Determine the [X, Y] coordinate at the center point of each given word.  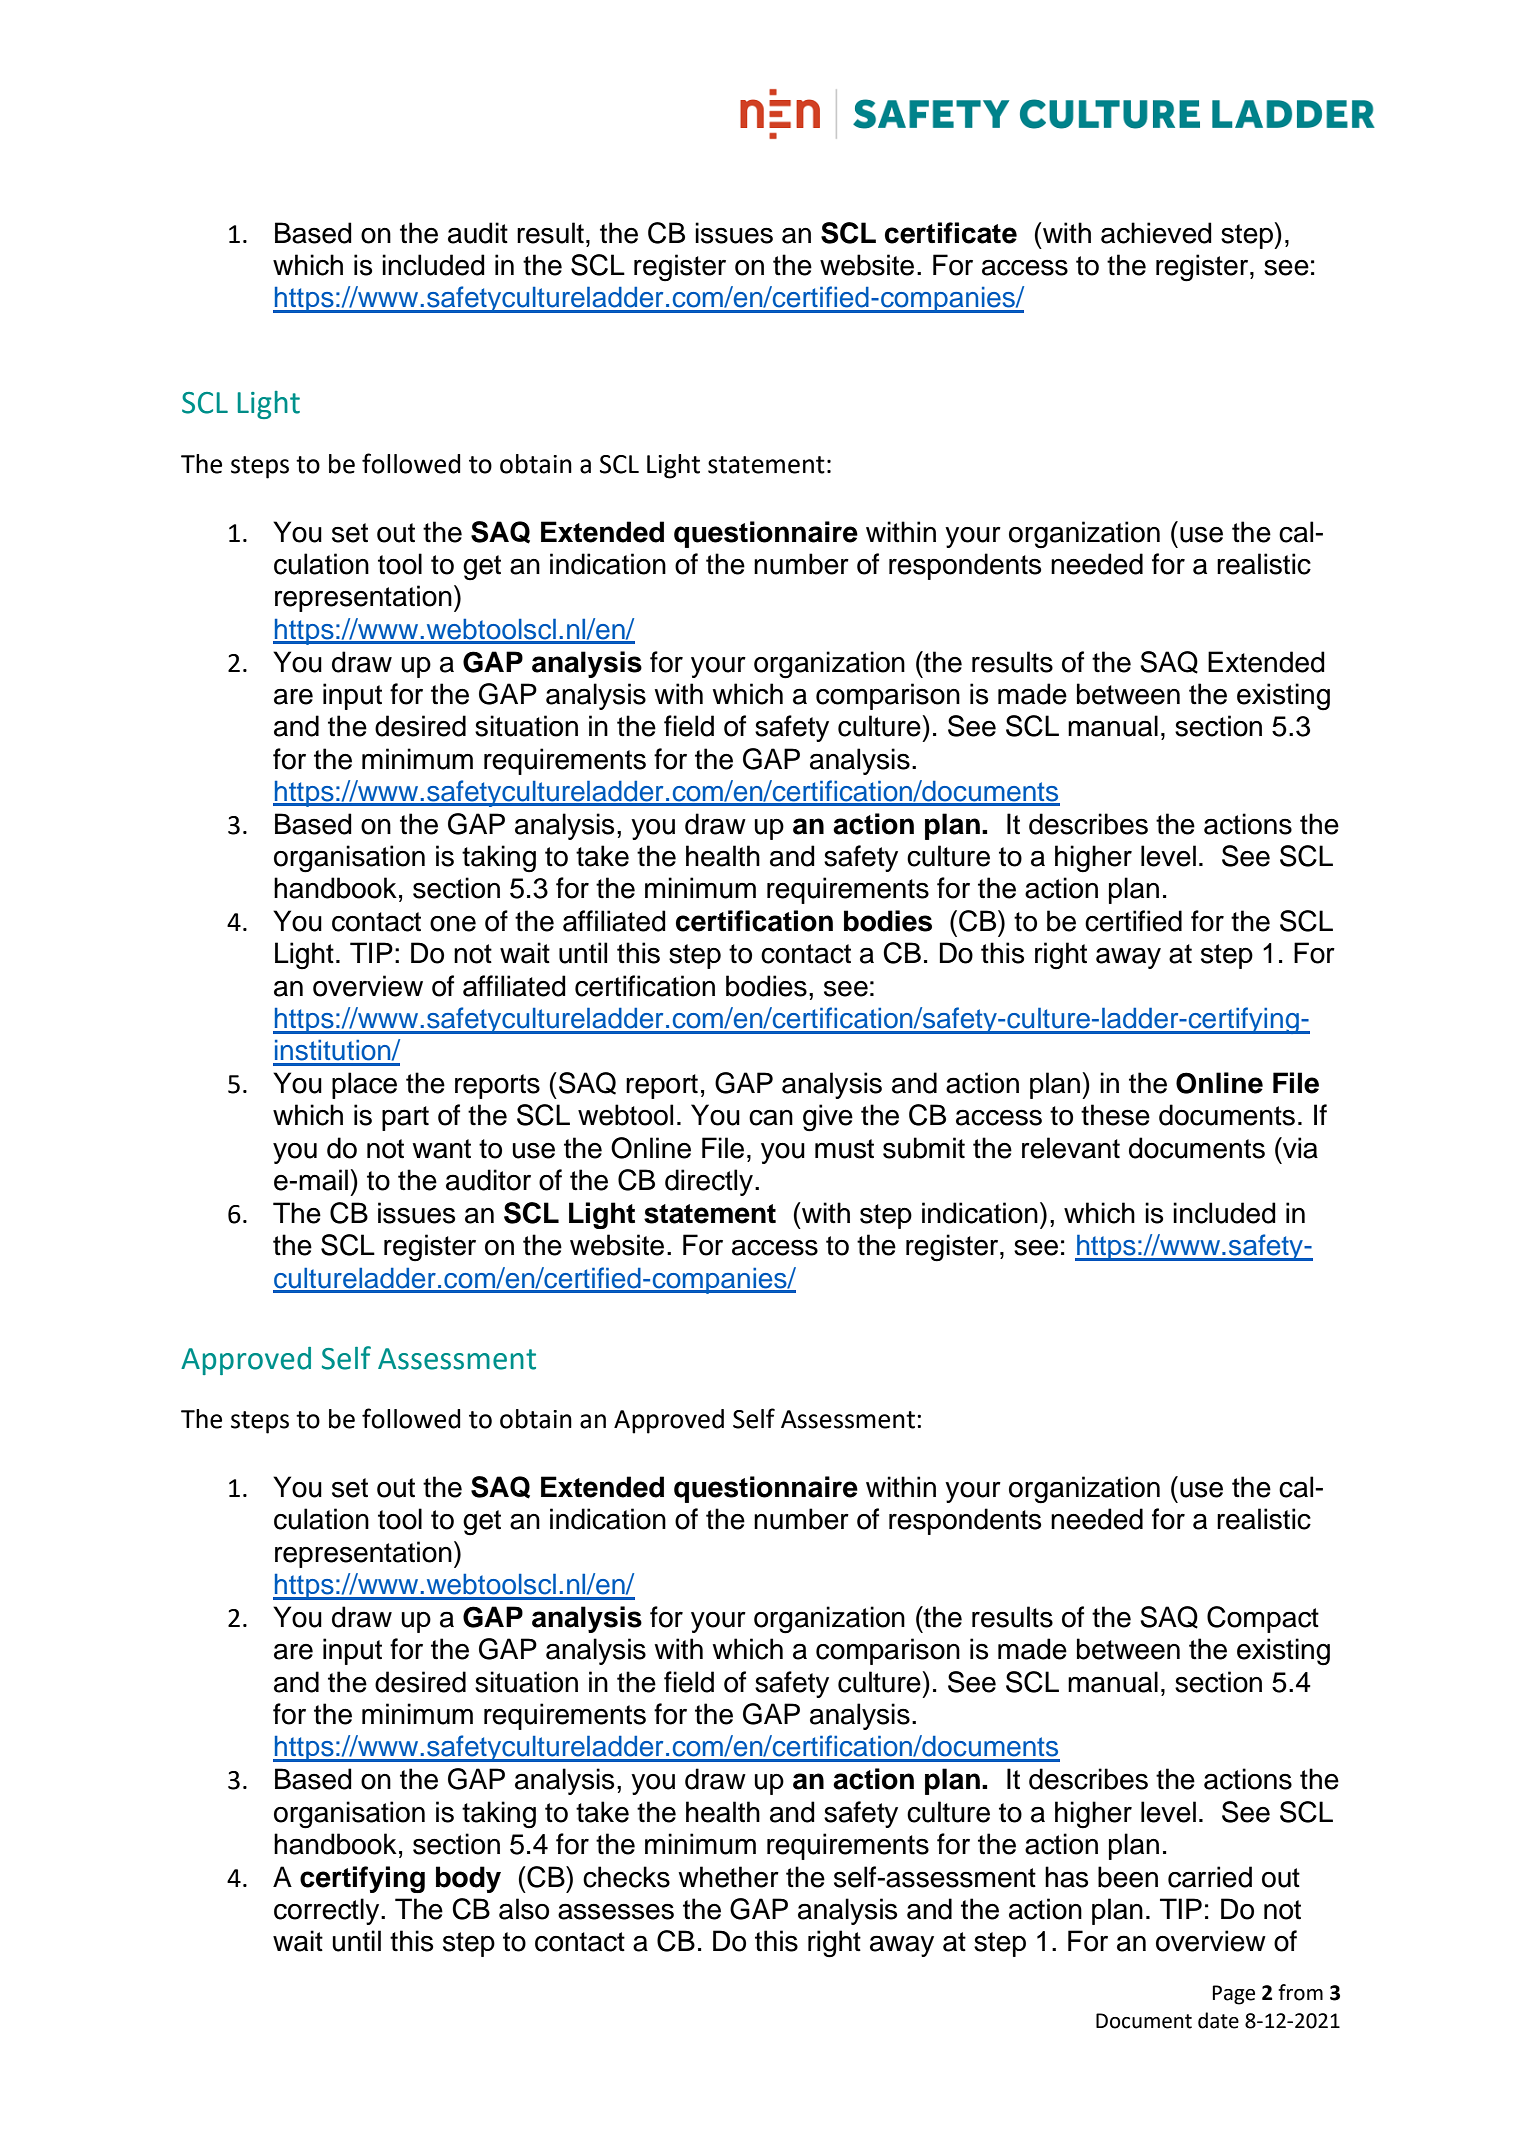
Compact [1263, 1619]
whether [728, 1877]
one [453, 924]
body [468, 1879]
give [828, 1118]
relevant [1071, 1148]
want [441, 1149]
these [1115, 1115]
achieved [1156, 233]
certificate [951, 233]
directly [709, 1182]
